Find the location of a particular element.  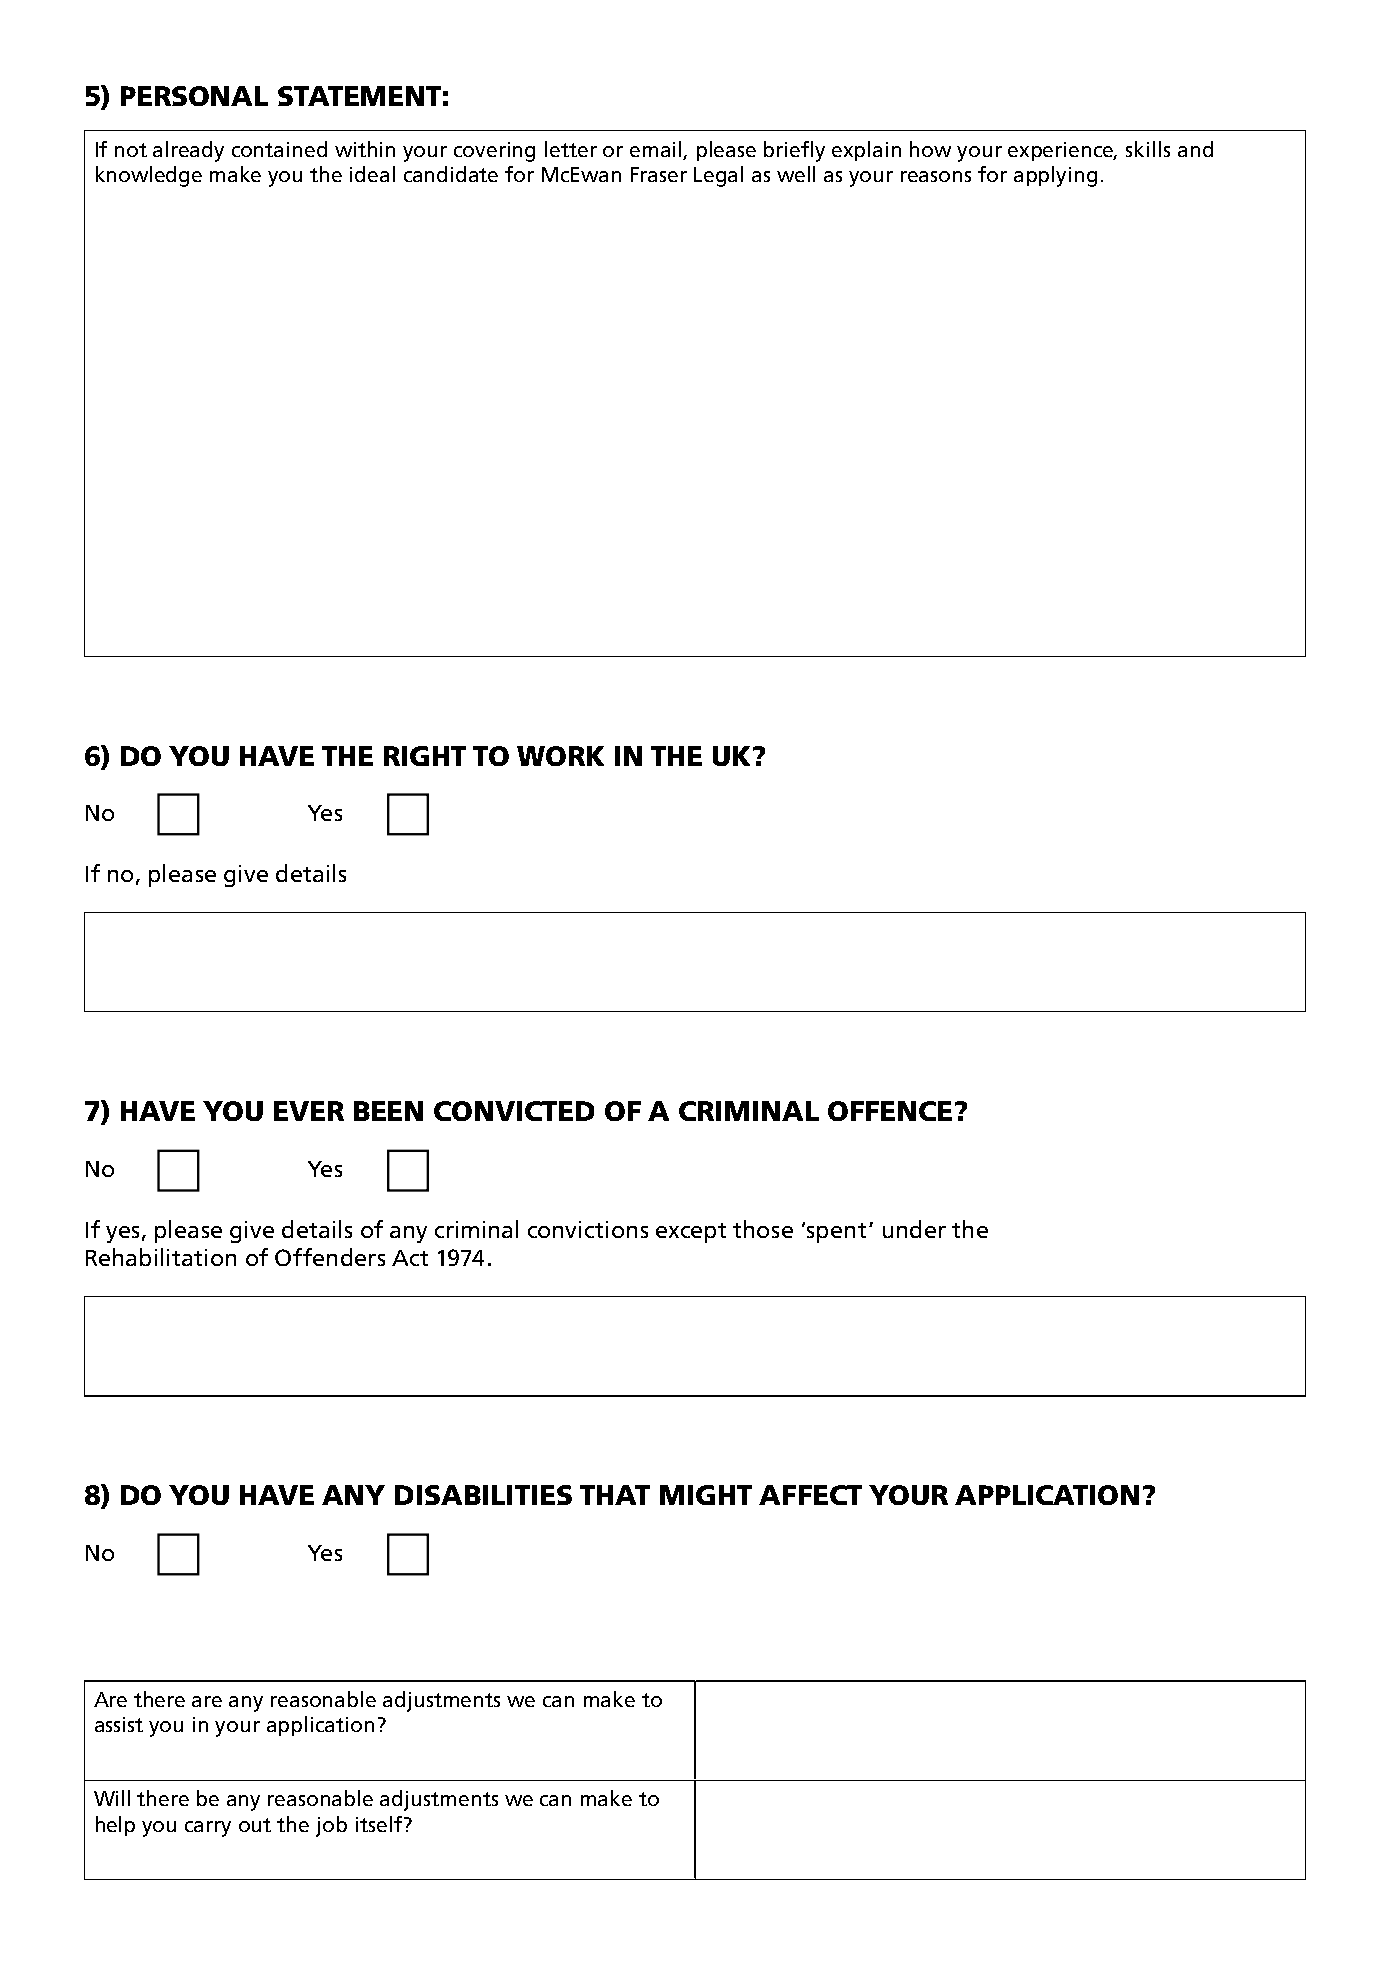

Rehabilitation is located at coordinates (161, 1257).
